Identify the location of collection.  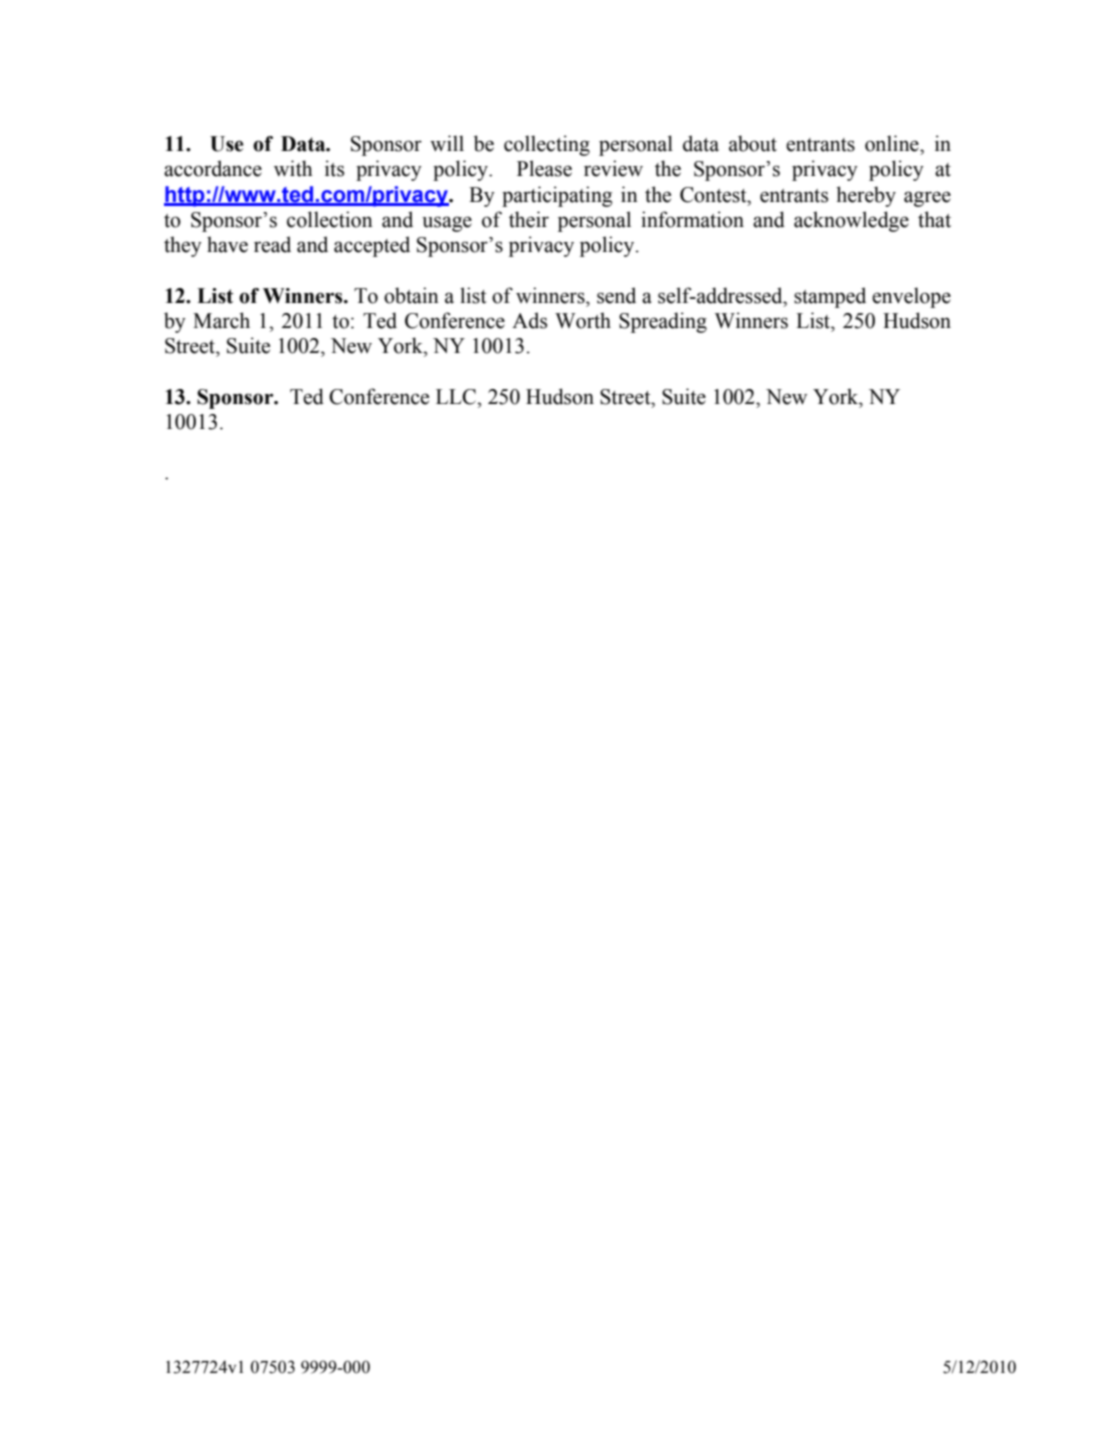
(330, 219).
